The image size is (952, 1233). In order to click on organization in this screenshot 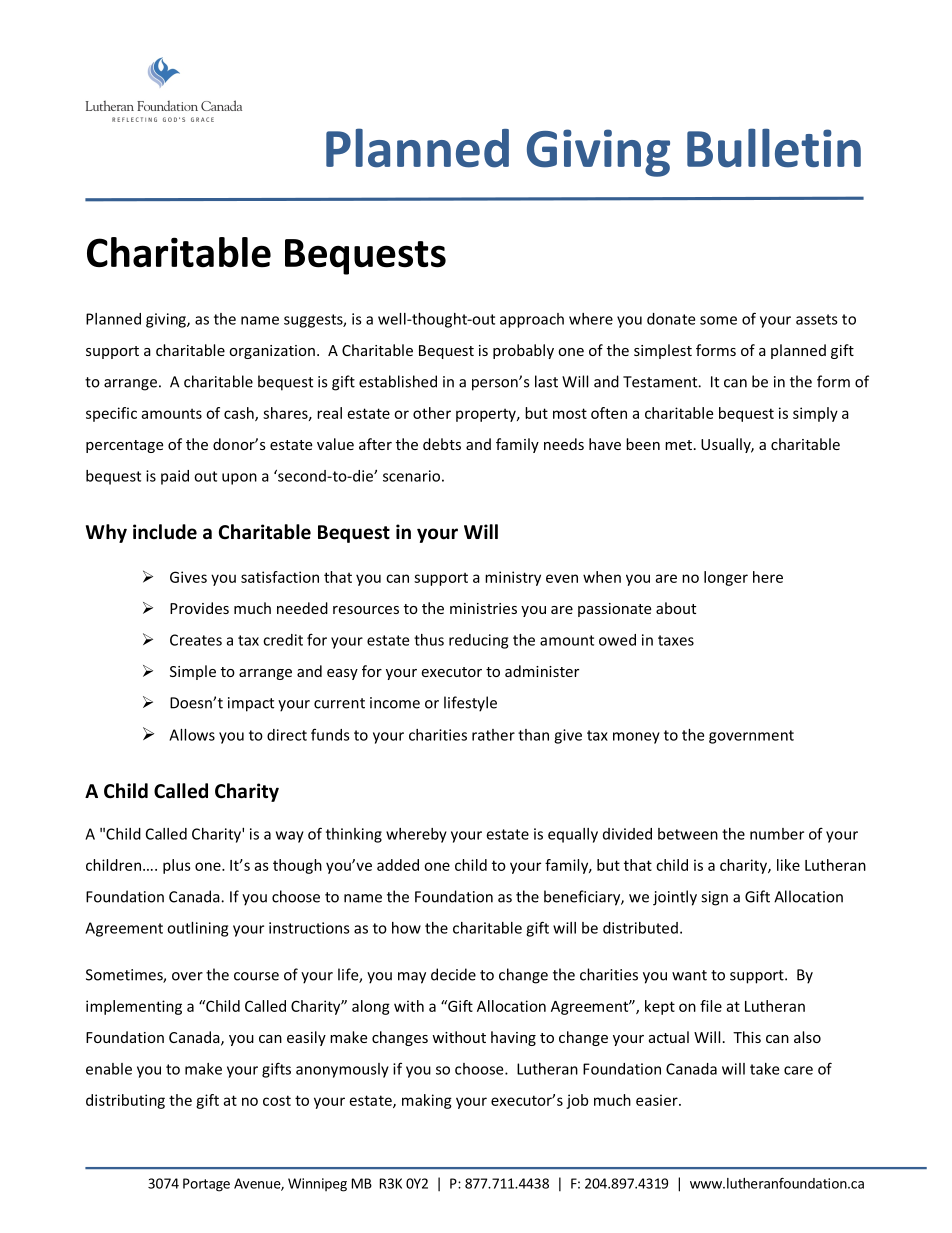, I will do `click(272, 352)`.
